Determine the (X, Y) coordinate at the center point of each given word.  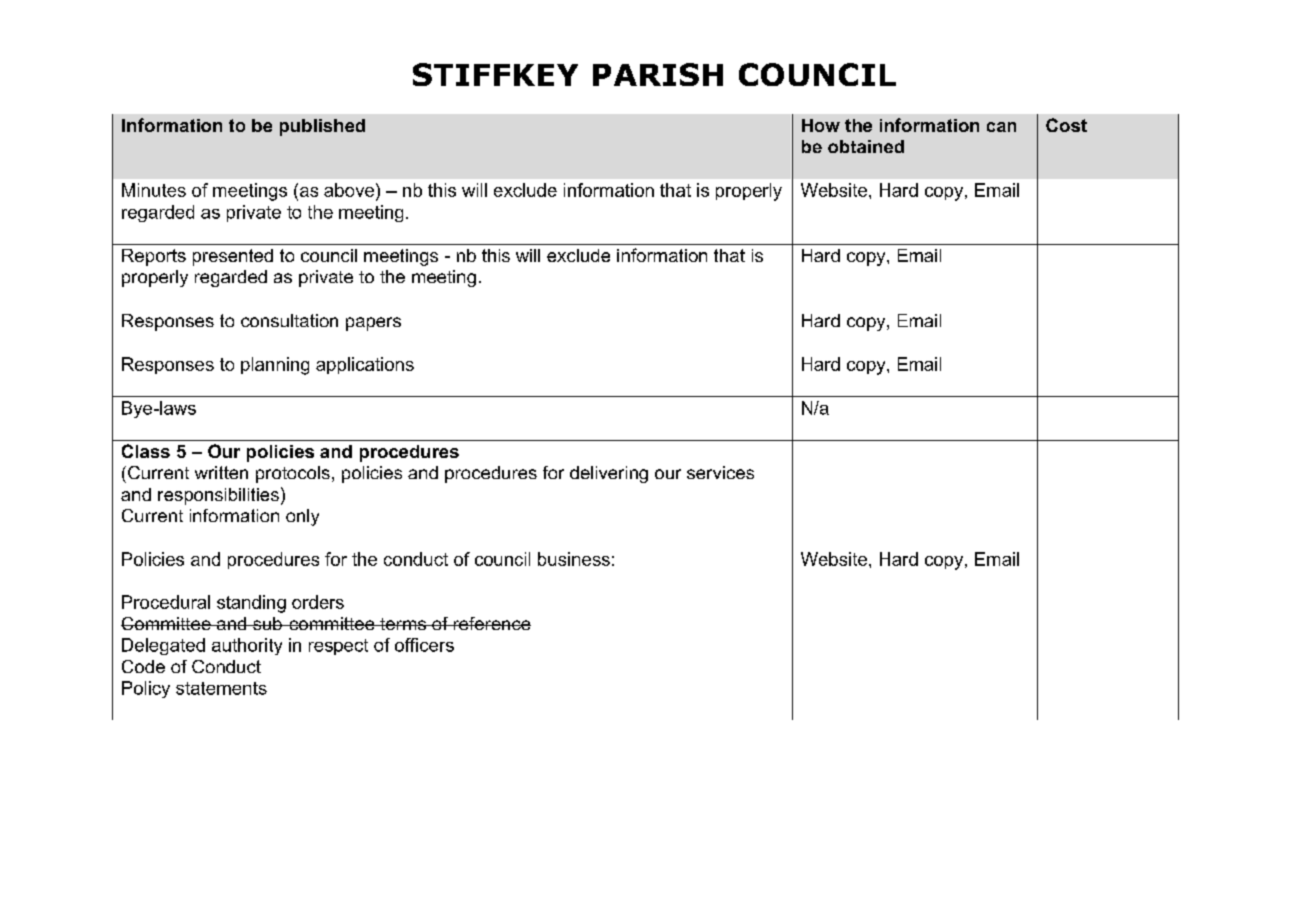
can (1001, 127)
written (221, 472)
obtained (866, 146)
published (322, 127)
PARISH (658, 74)
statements (221, 688)
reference (491, 623)
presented (233, 257)
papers (373, 324)
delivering (609, 474)
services (720, 472)
